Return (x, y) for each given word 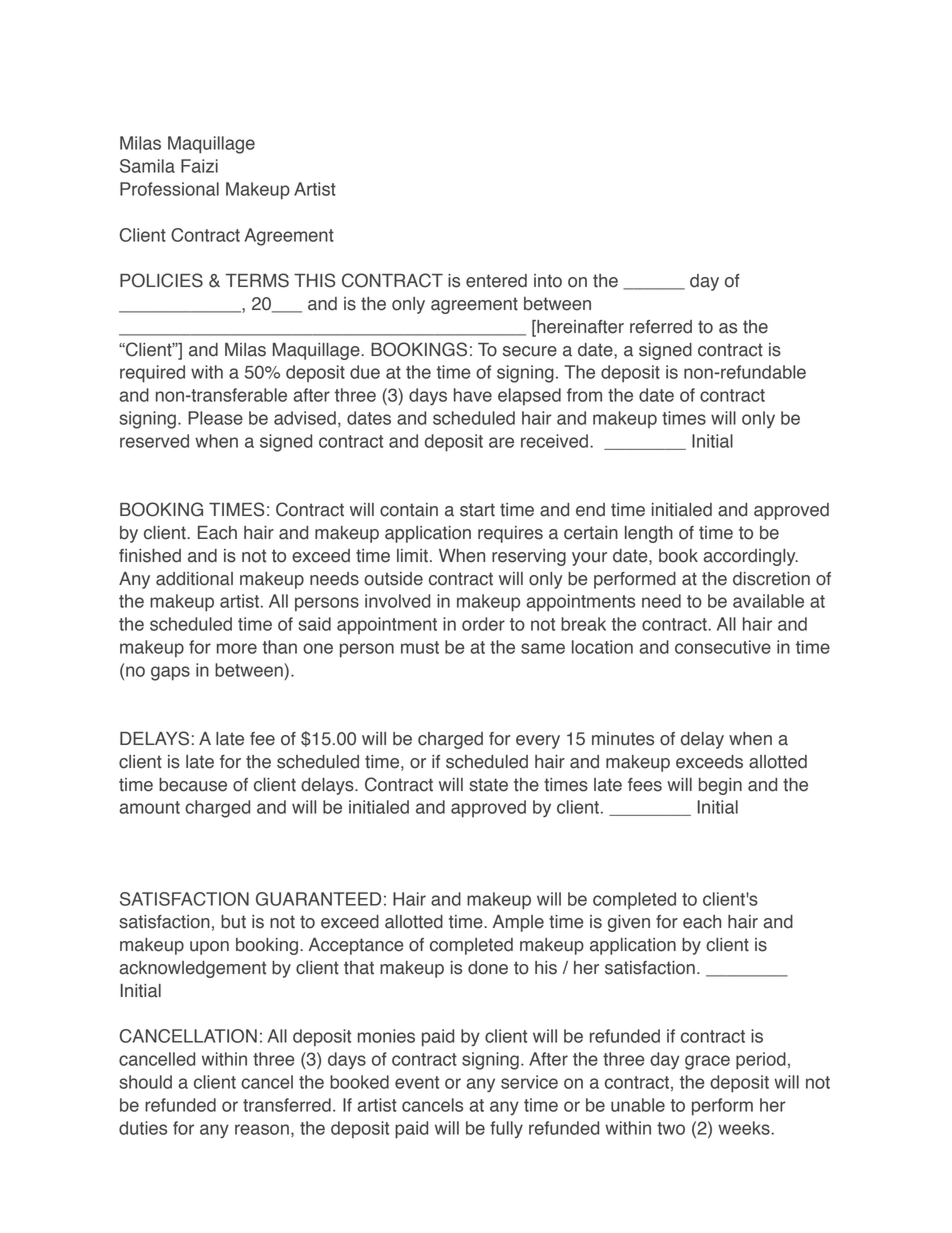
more (237, 648)
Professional (169, 189)
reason (262, 1129)
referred (661, 327)
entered (496, 281)
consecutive (723, 647)
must (420, 647)
